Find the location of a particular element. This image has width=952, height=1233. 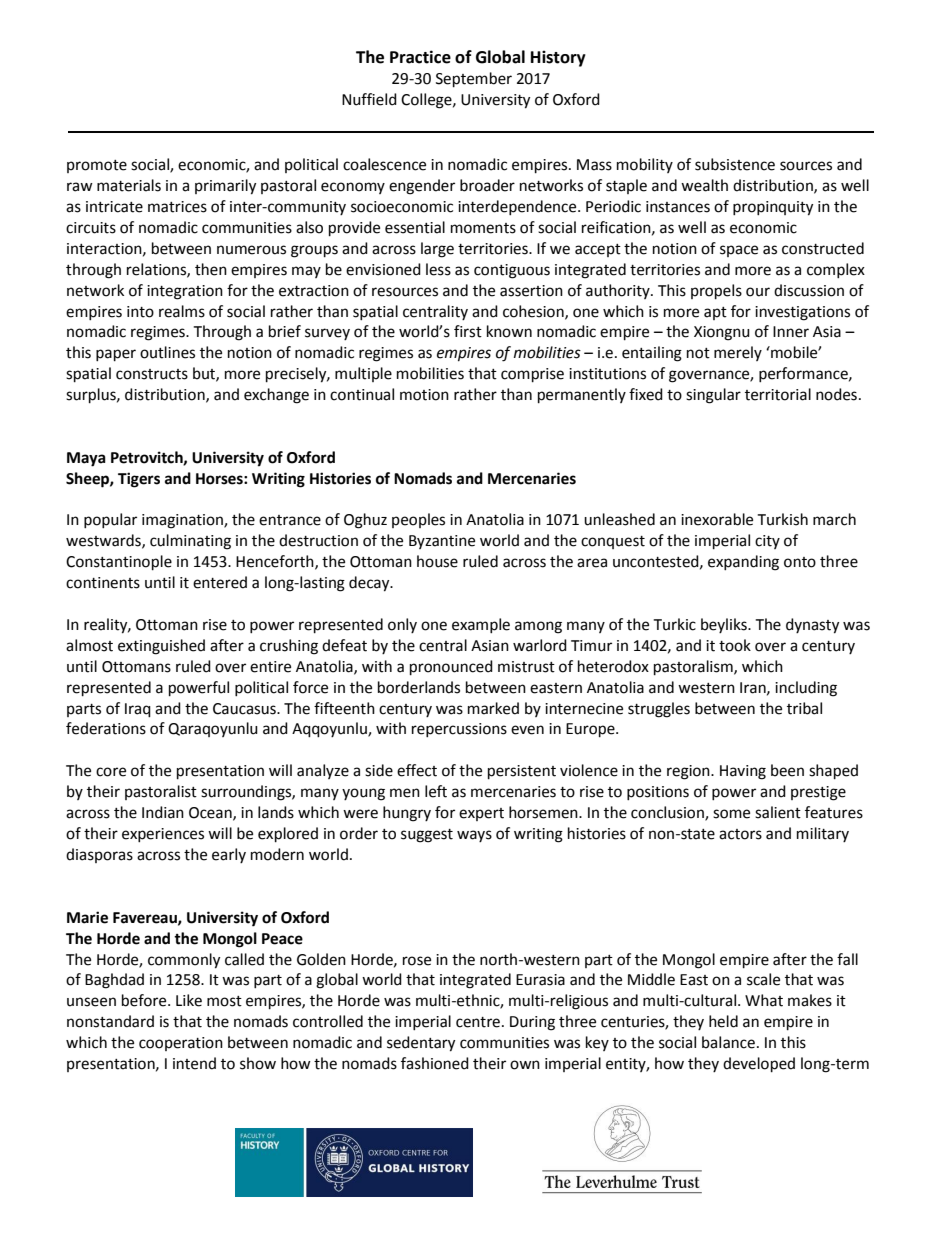

promote is located at coordinates (97, 166).
